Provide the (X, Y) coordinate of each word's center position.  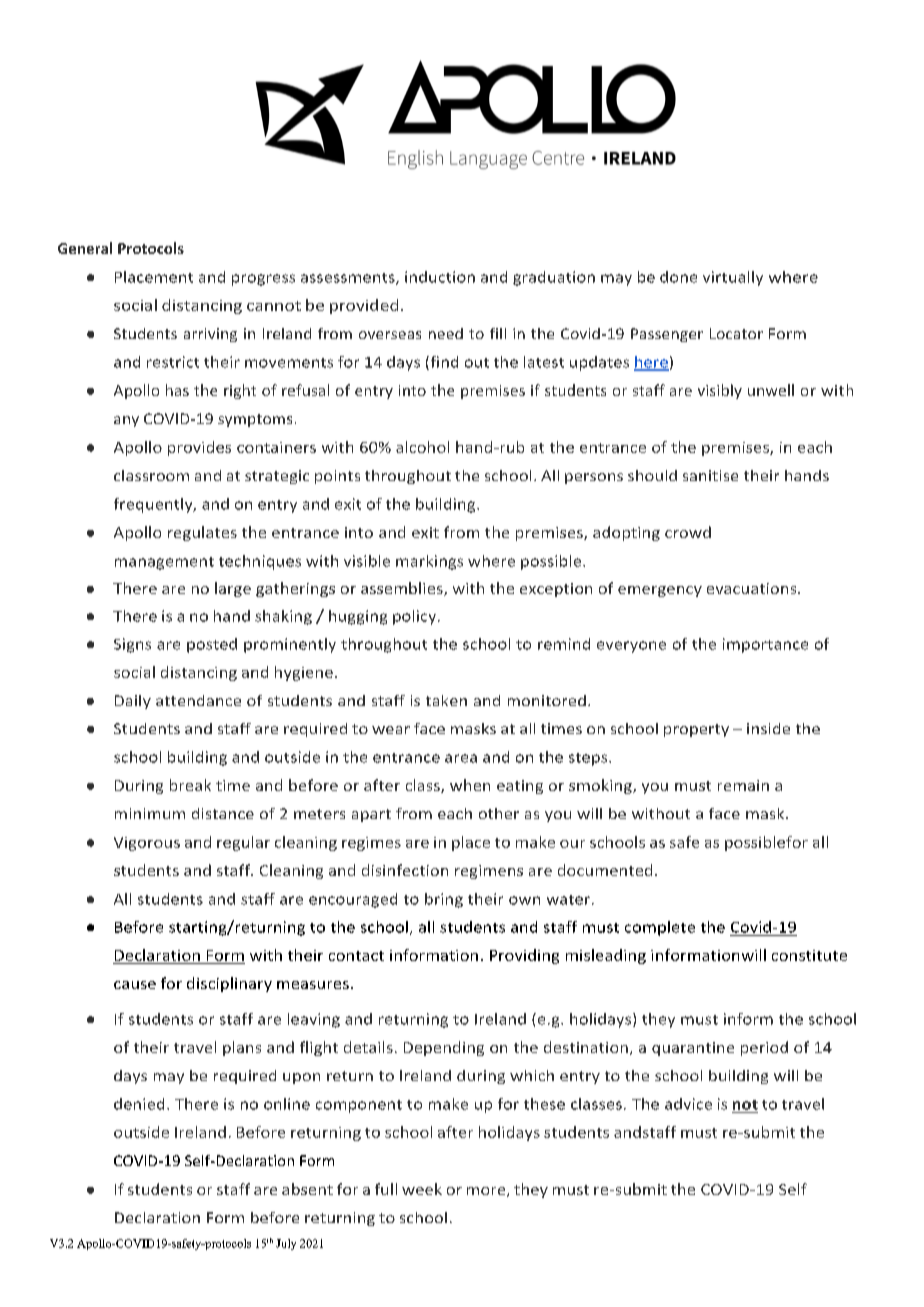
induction (440, 277)
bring (444, 900)
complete (660, 928)
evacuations (753, 588)
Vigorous (147, 844)
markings (429, 562)
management (164, 563)
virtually (733, 278)
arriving (210, 335)
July (286, 1244)
